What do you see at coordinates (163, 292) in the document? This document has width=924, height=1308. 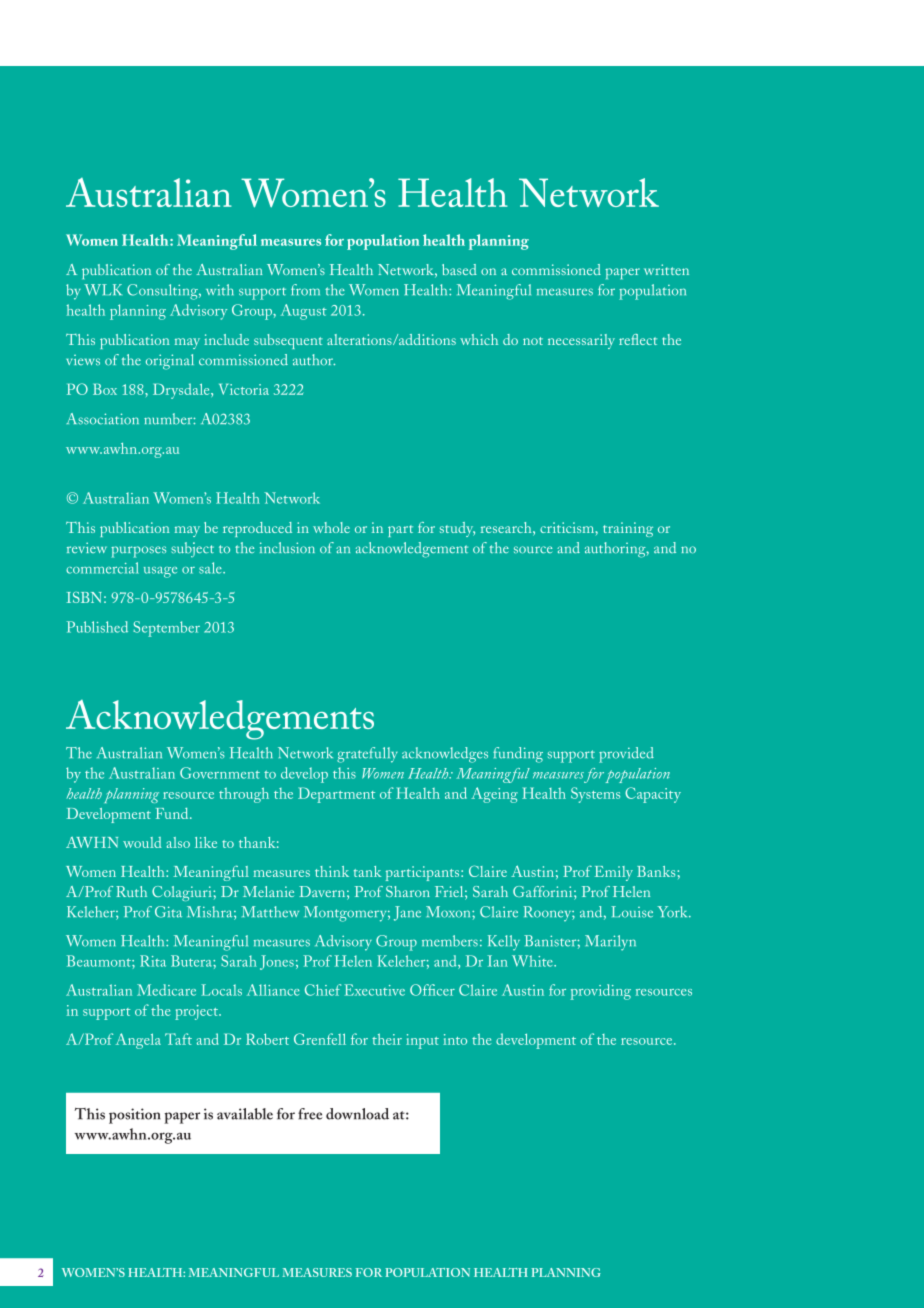 I see `Consulting` at bounding box center [163, 292].
